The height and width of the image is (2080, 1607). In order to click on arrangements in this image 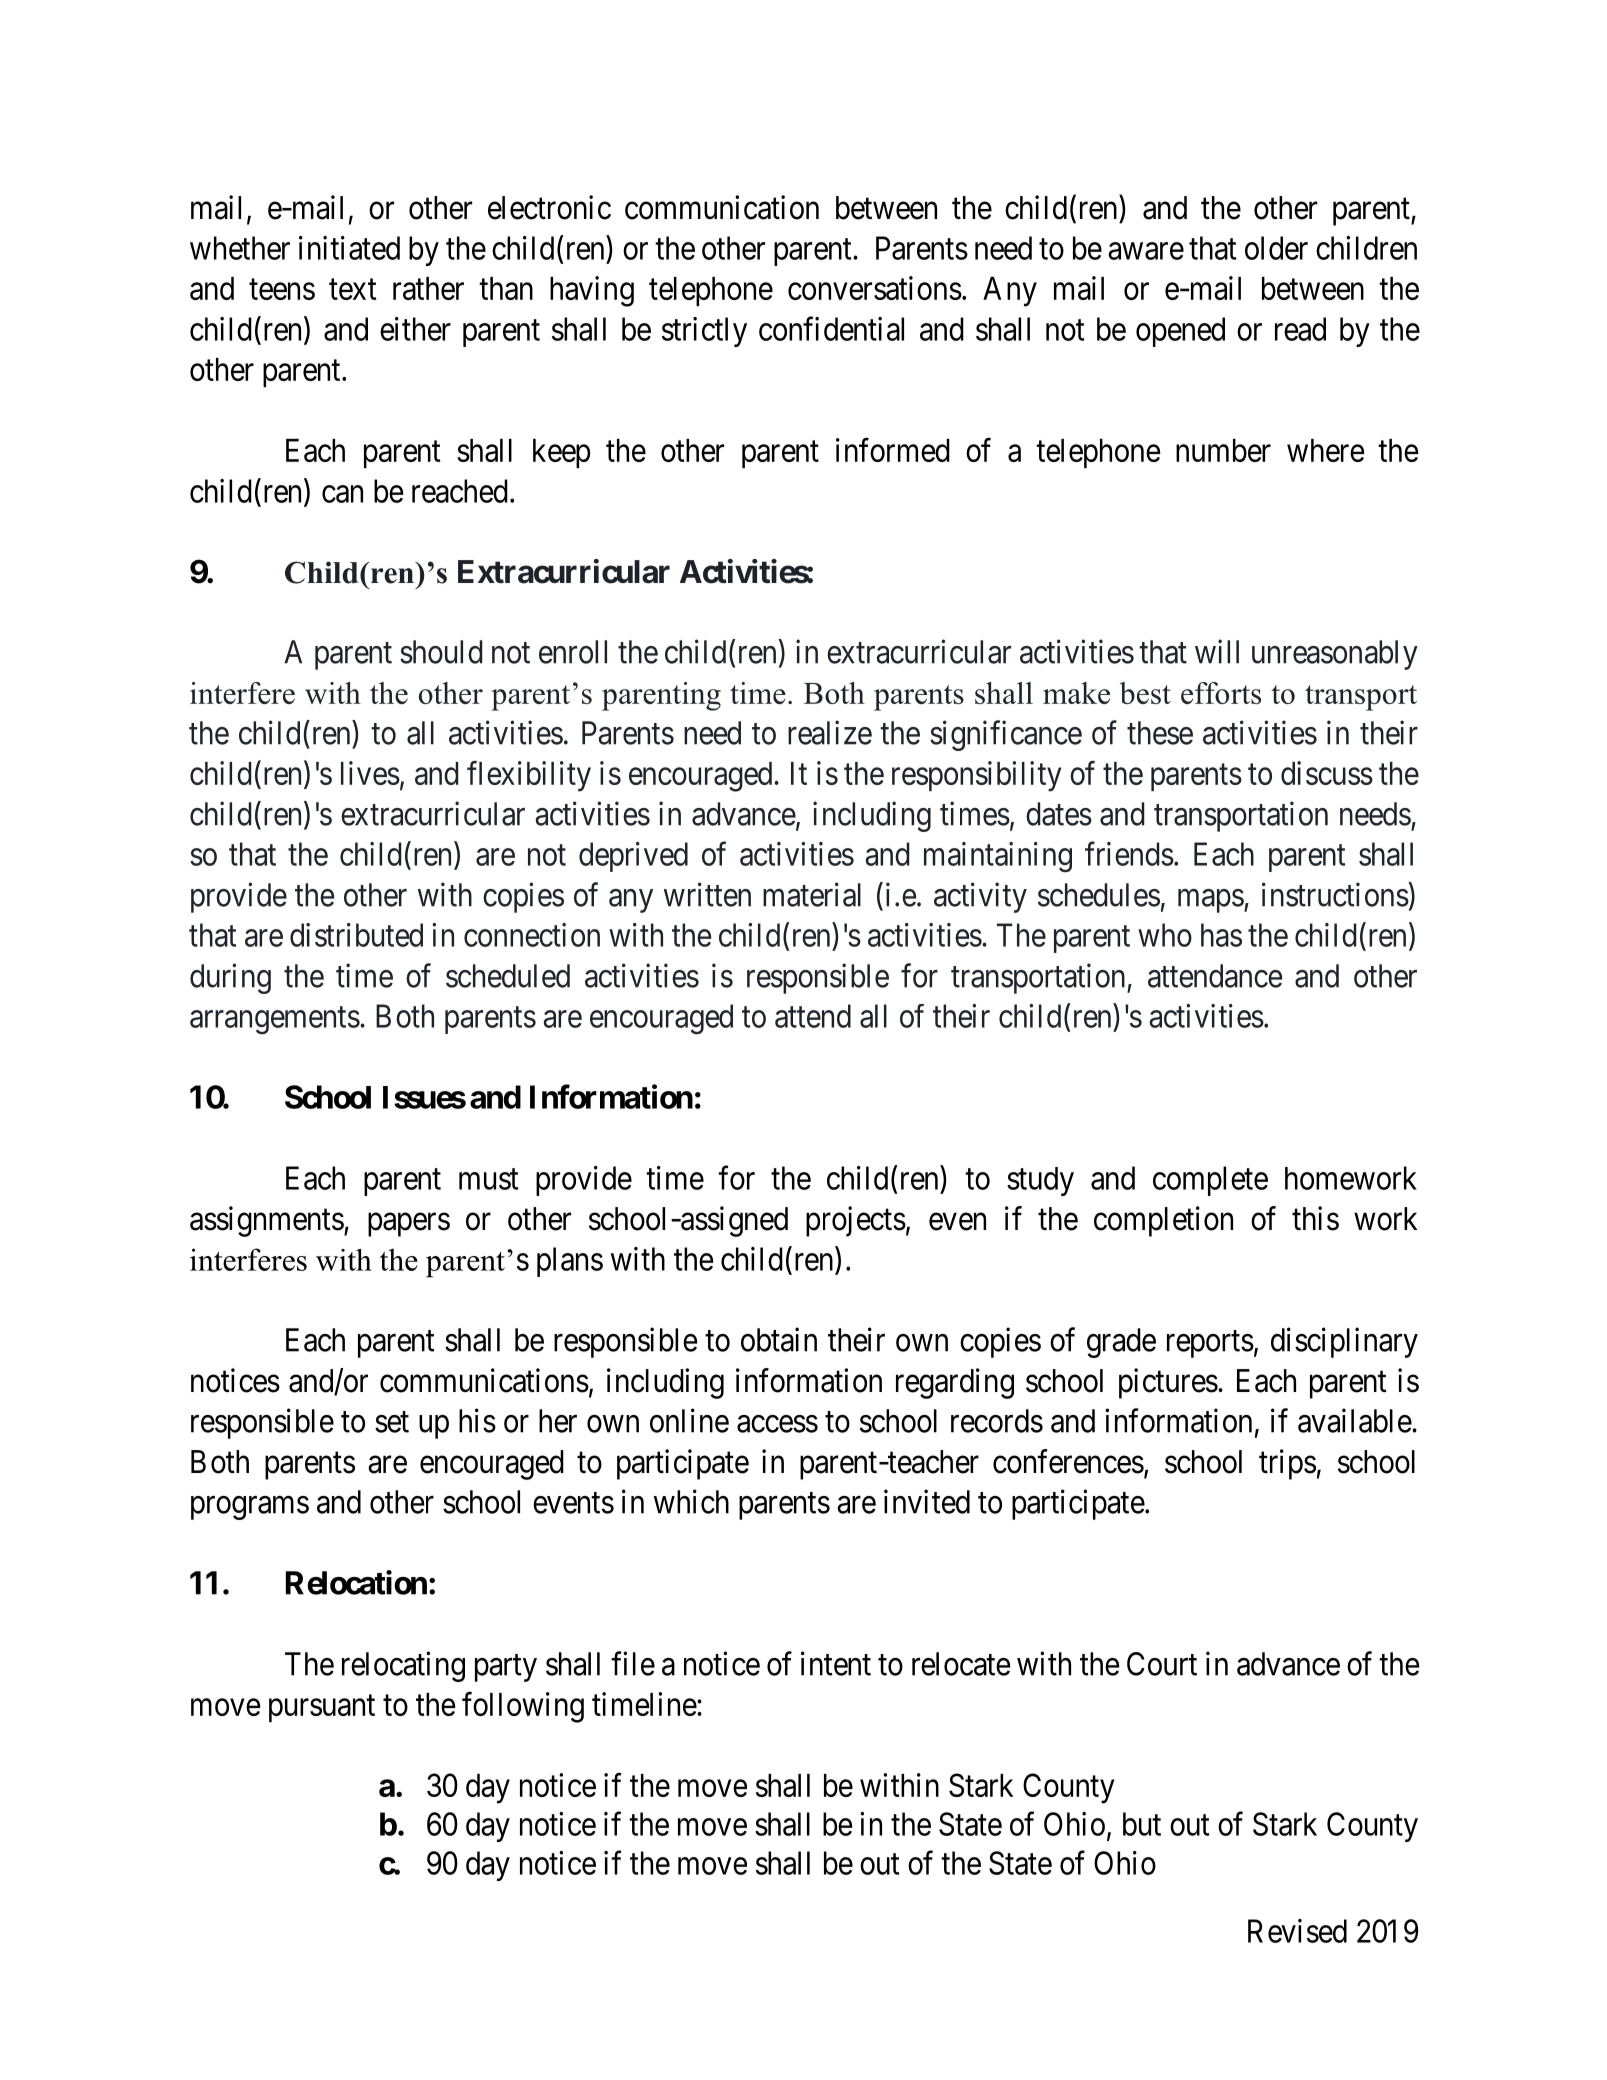, I will do `click(275, 1021)`.
